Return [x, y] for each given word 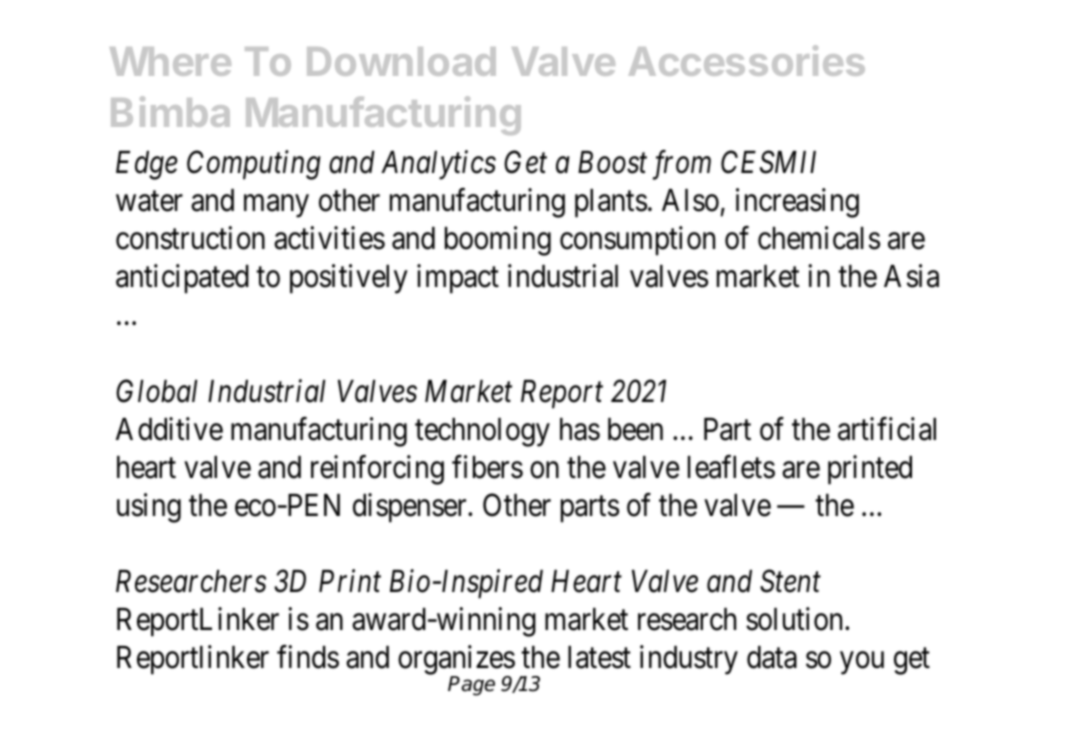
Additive [169, 429]
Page [471, 686]
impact [458, 279]
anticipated [182, 279]
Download [401, 61]
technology [482, 432]
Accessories [747, 60]
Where [170, 61]
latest [599, 657]
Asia [911, 276]
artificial [887, 429]
